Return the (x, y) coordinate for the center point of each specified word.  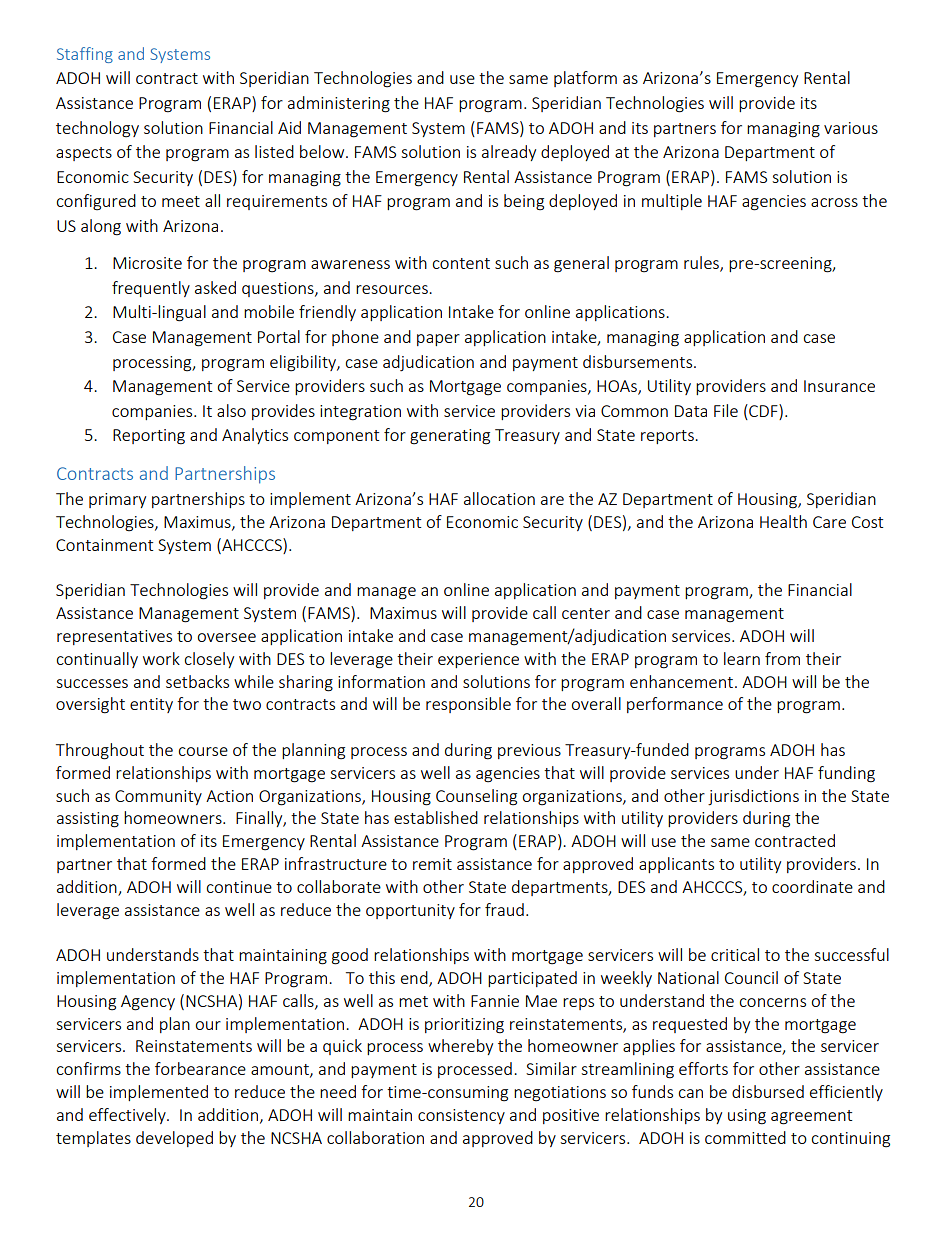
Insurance (839, 386)
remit (432, 864)
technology (97, 129)
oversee (226, 637)
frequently (151, 289)
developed (174, 1139)
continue (239, 887)
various (851, 128)
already (509, 153)
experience (478, 660)
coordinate (812, 886)
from (782, 658)
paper (438, 340)
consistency (461, 1116)
